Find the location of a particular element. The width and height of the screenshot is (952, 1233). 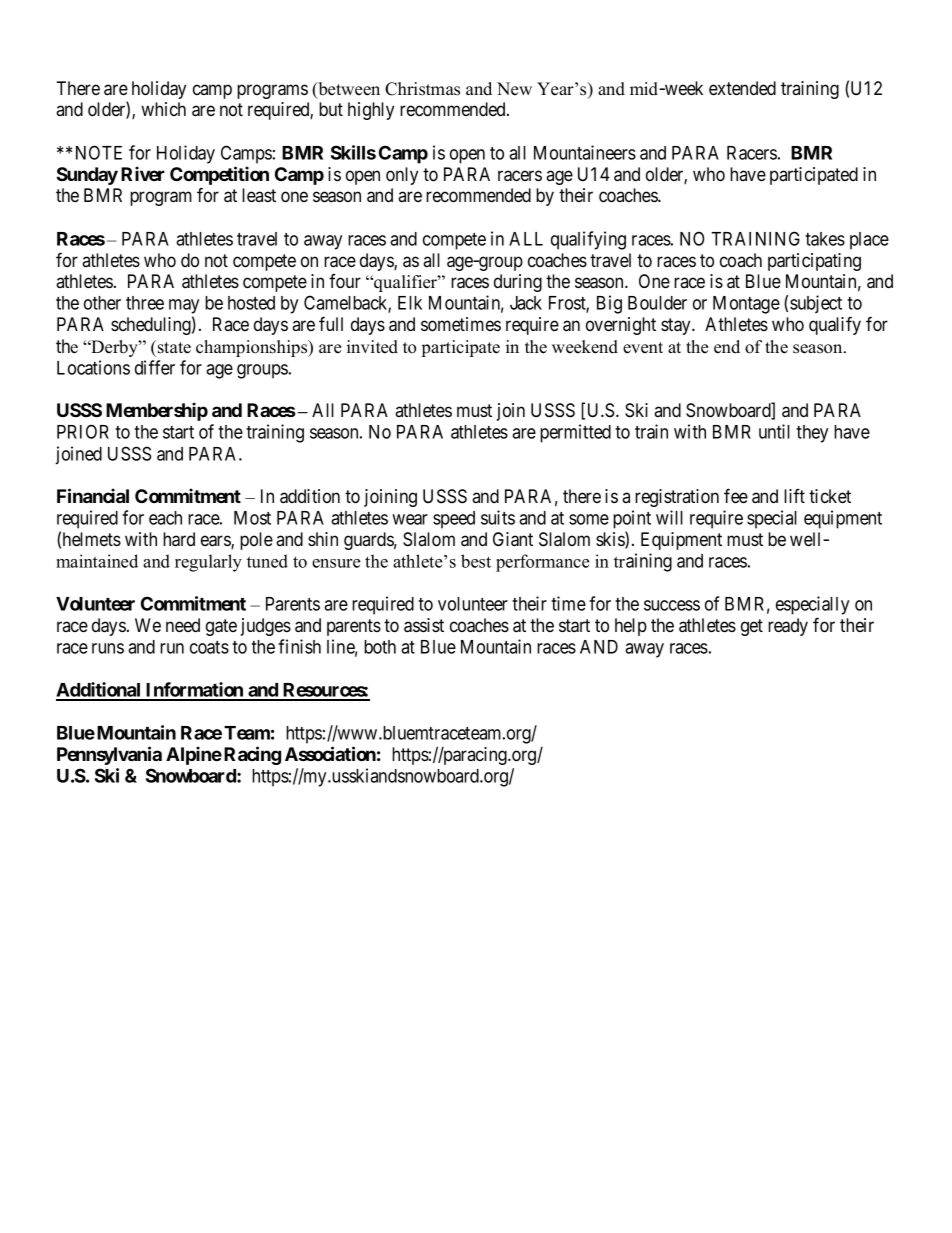

New is located at coordinates (514, 89).
